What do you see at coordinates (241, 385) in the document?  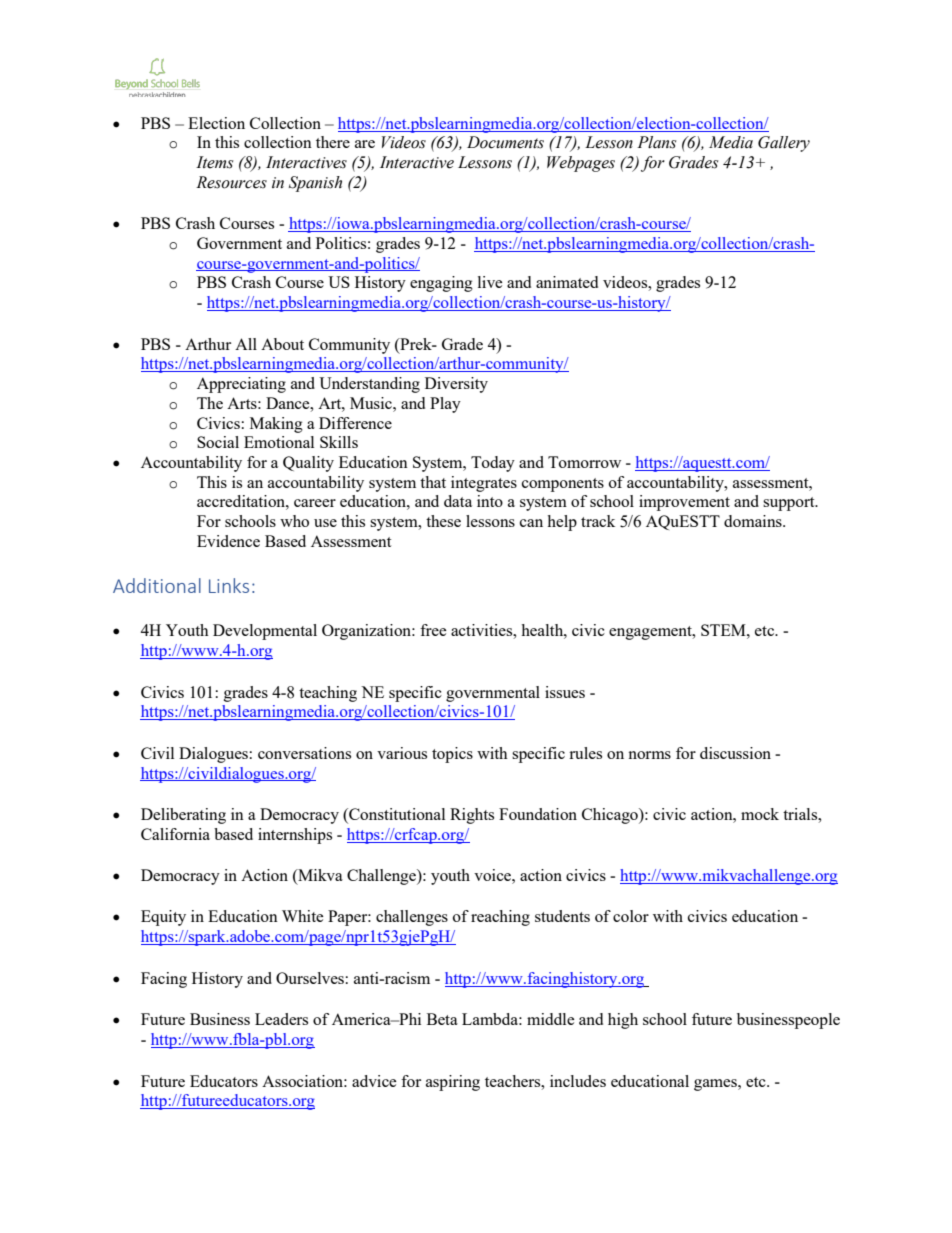 I see `Appreciating` at bounding box center [241, 385].
